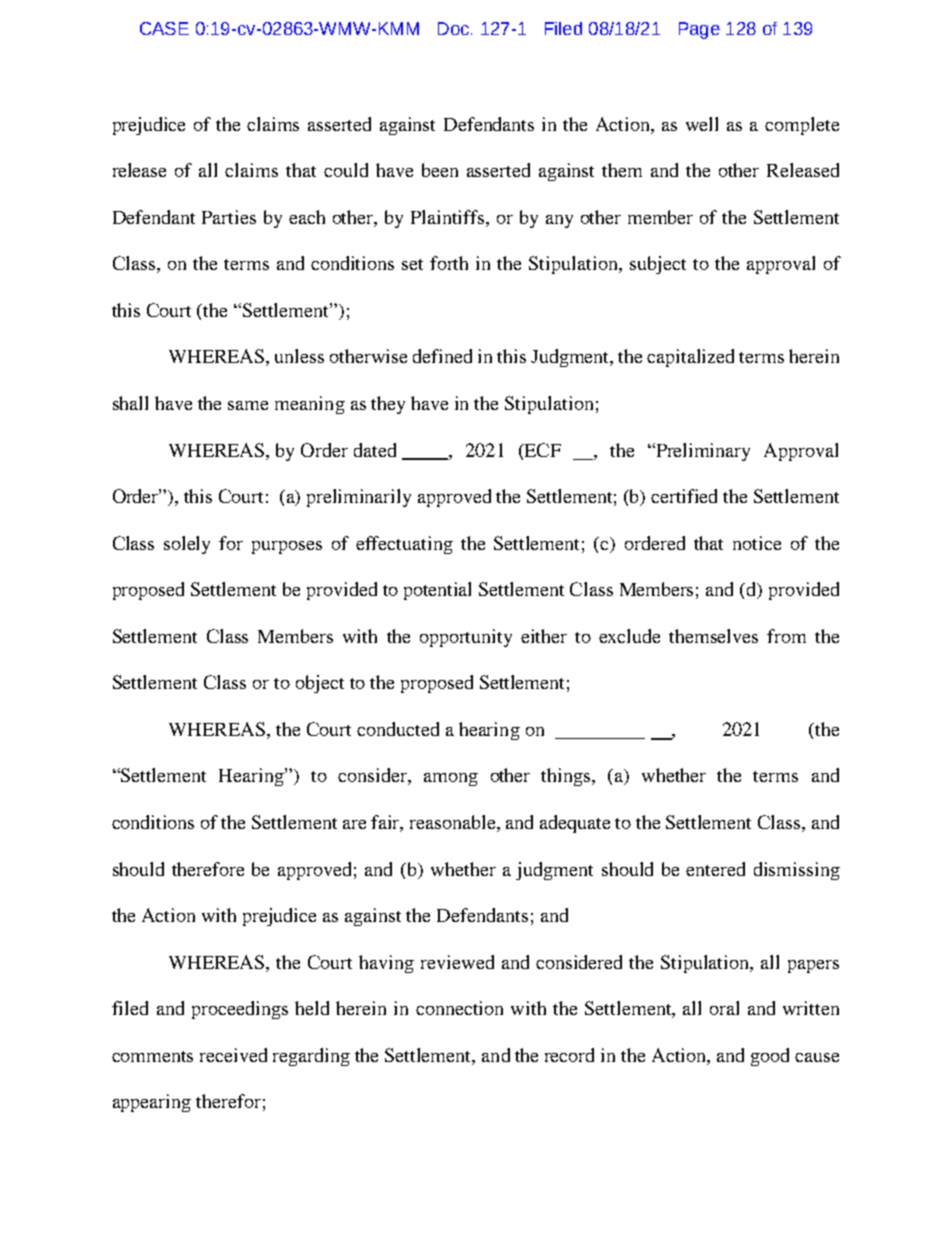 The height and width of the screenshot is (1233, 952). I want to click on CASE, so click(164, 28).
